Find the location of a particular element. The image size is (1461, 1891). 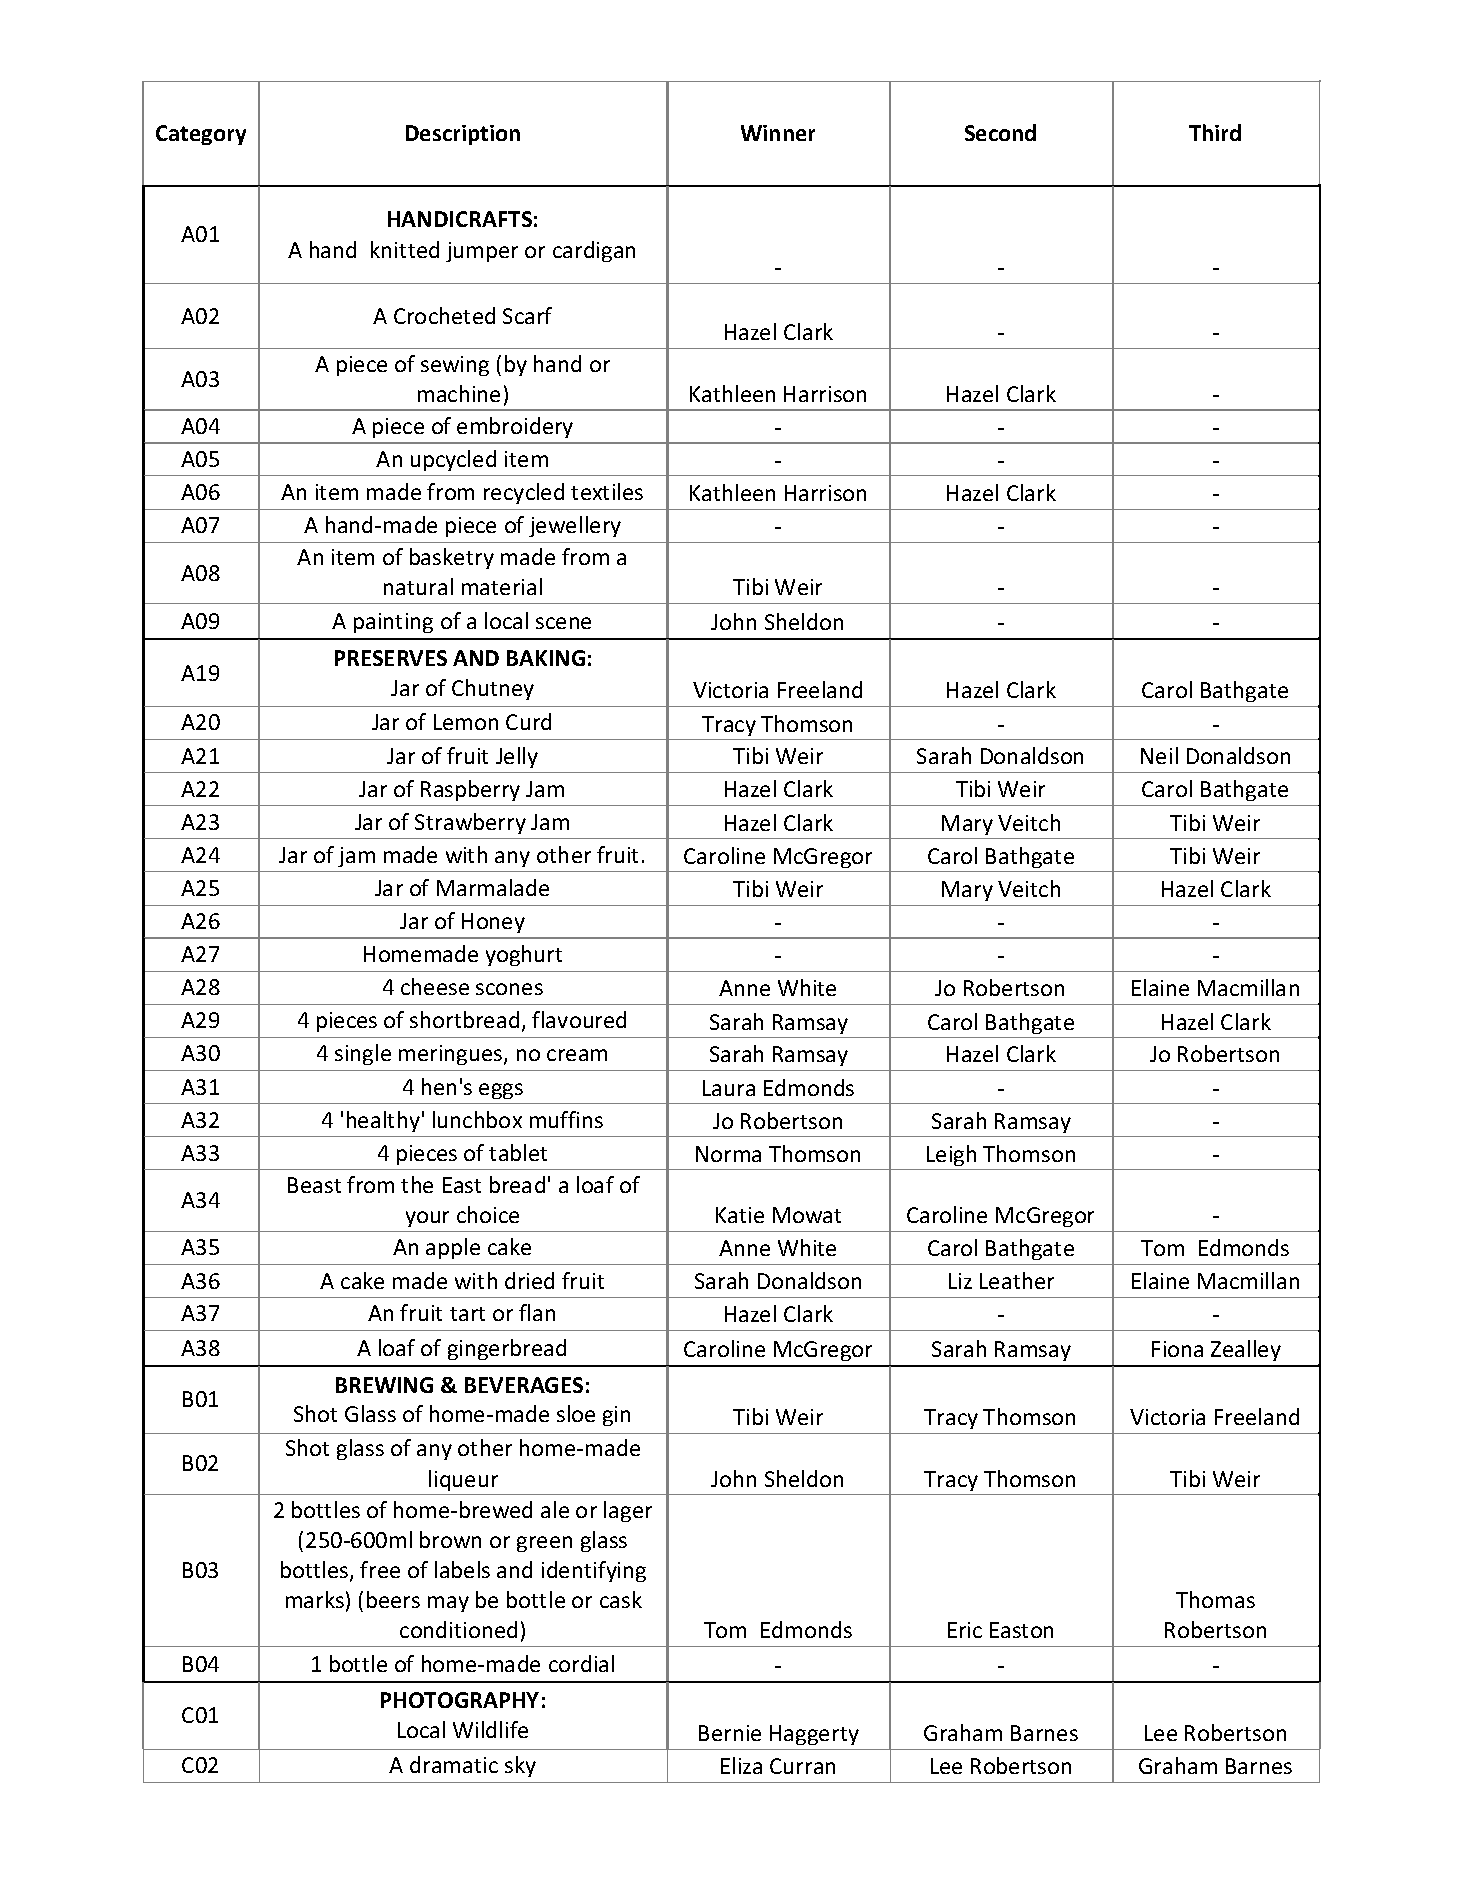

flavoured is located at coordinates (579, 1019).
